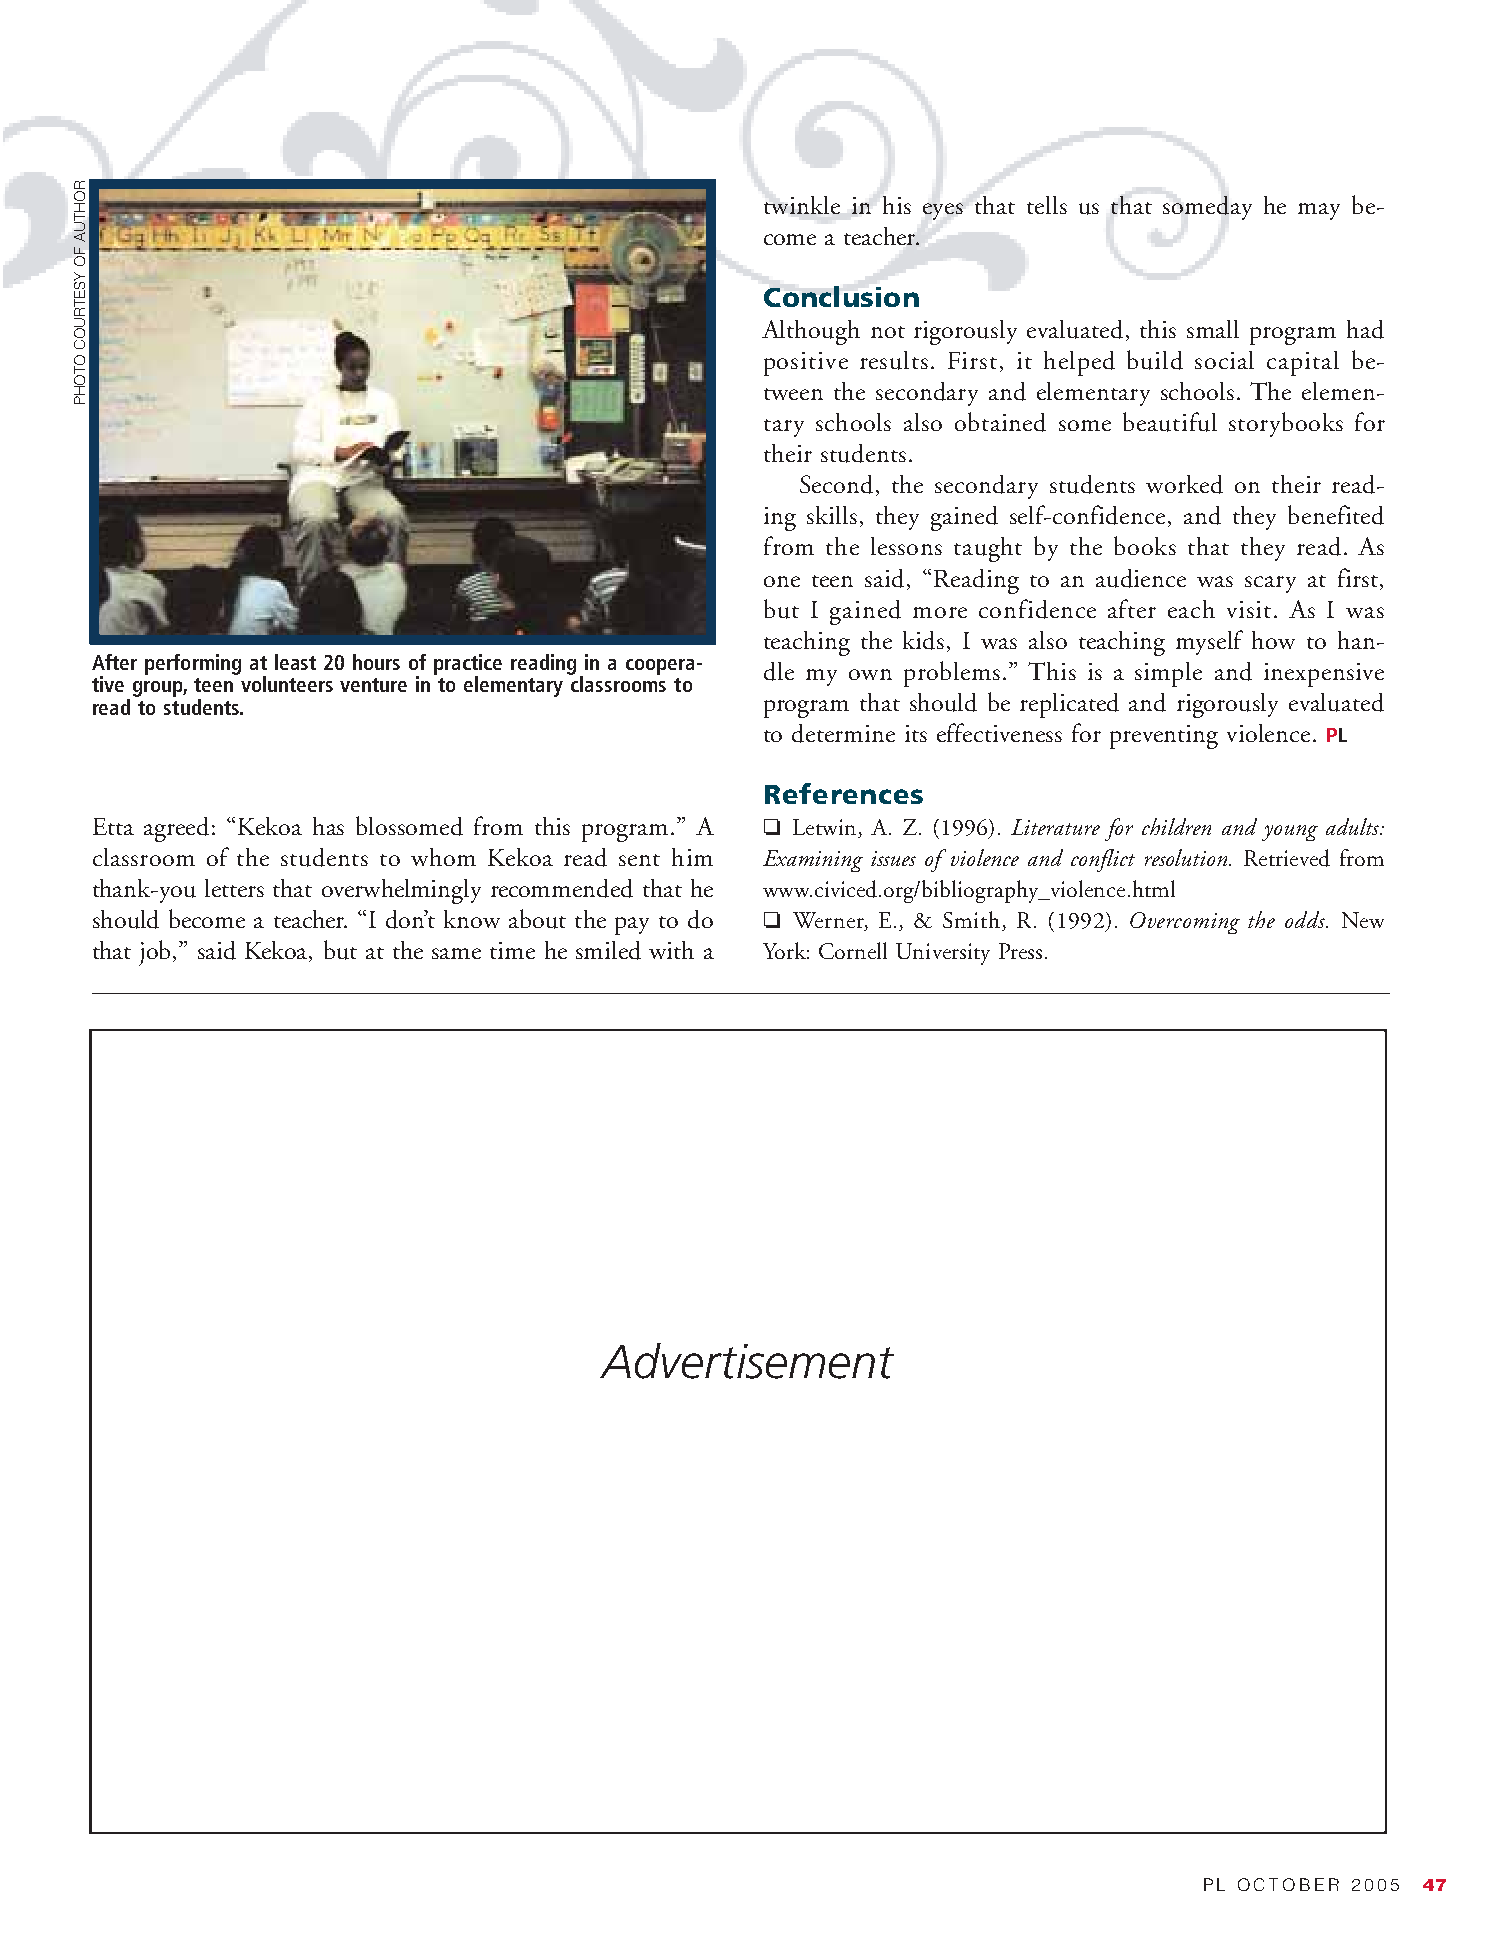  Describe the element at coordinates (853, 950) in the document. I see `Cornell` at that location.
